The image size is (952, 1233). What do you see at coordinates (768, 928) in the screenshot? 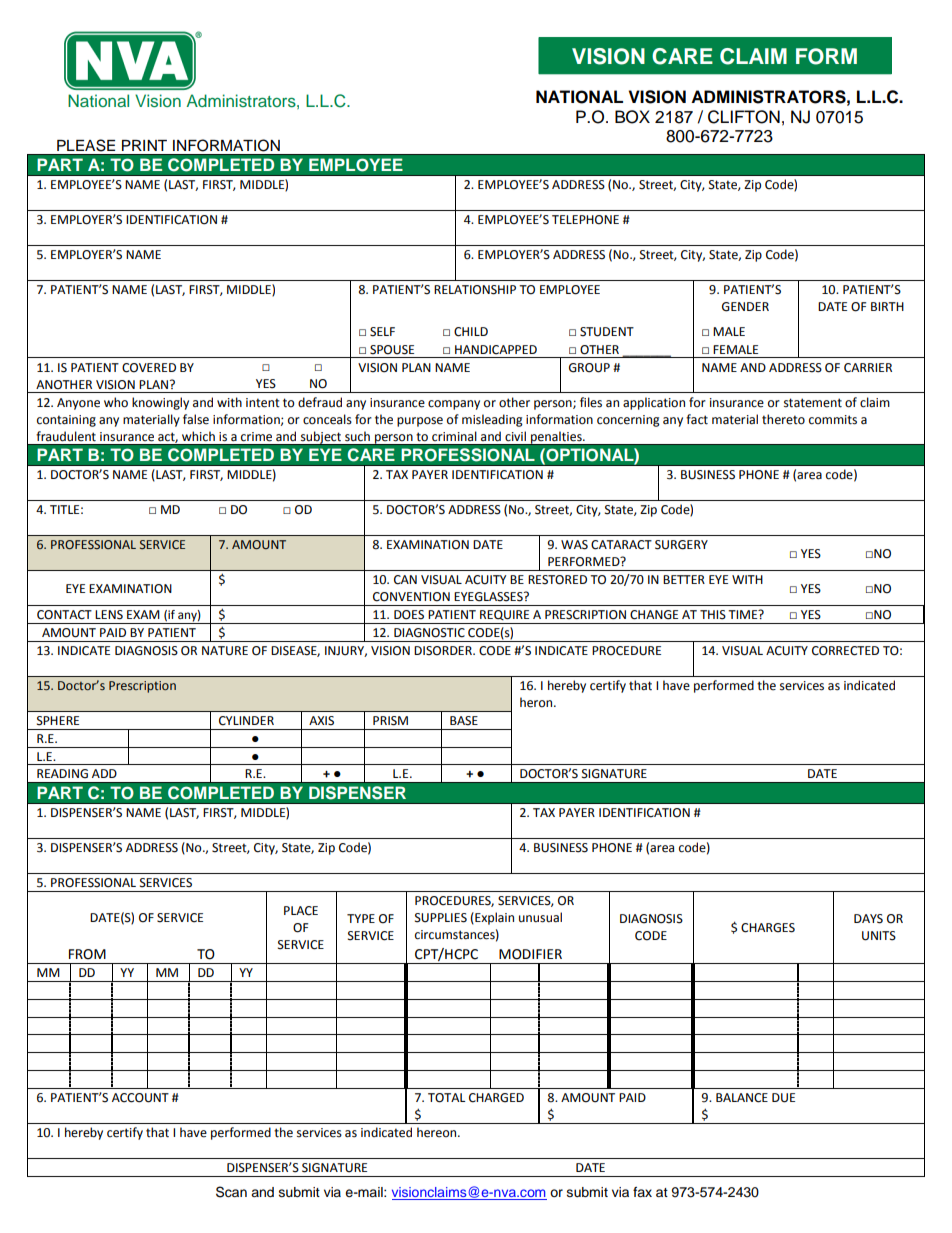
I see `CHARGES` at bounding box center [768, 928].
